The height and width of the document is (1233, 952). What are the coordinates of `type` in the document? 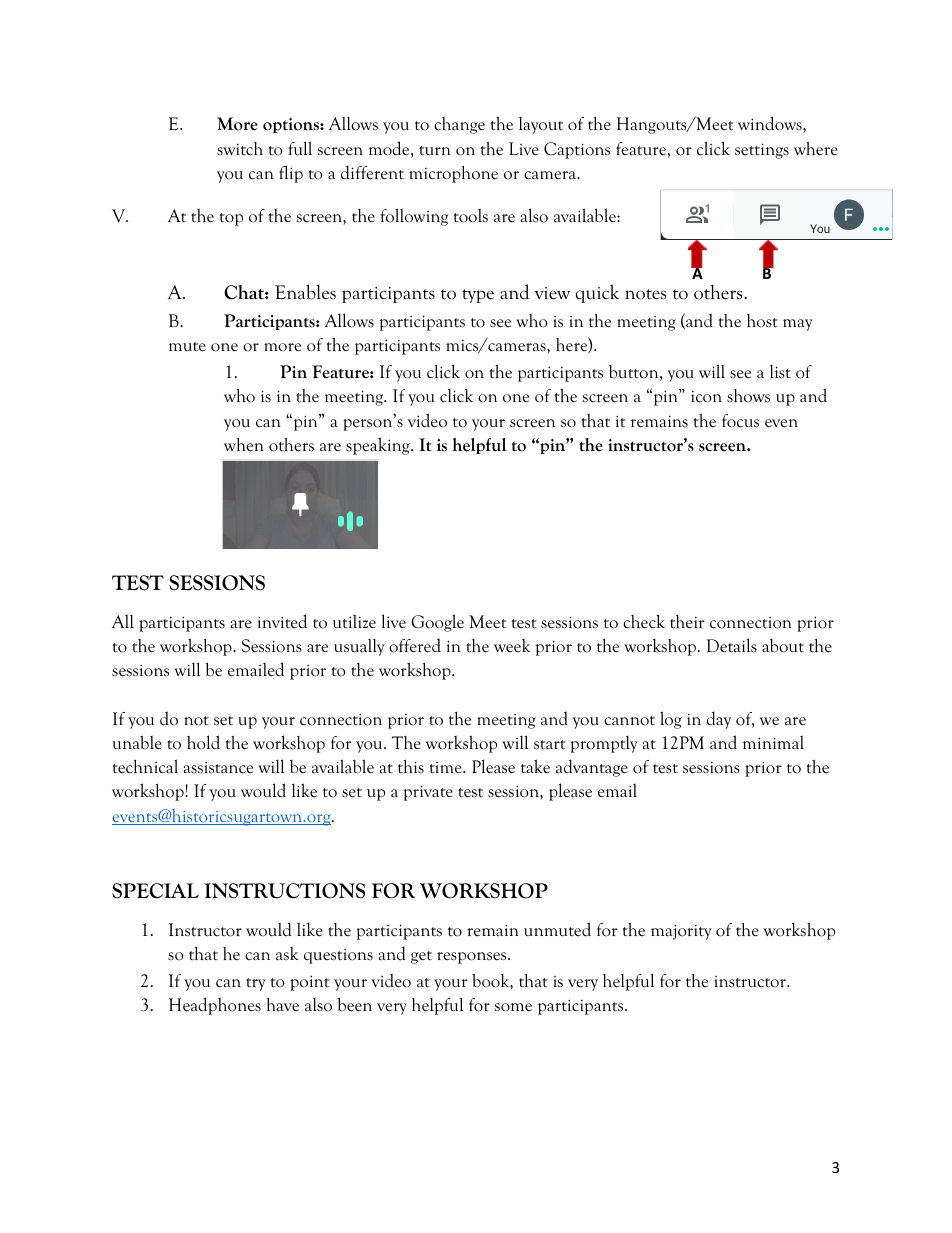 It's located at (478, 296).
